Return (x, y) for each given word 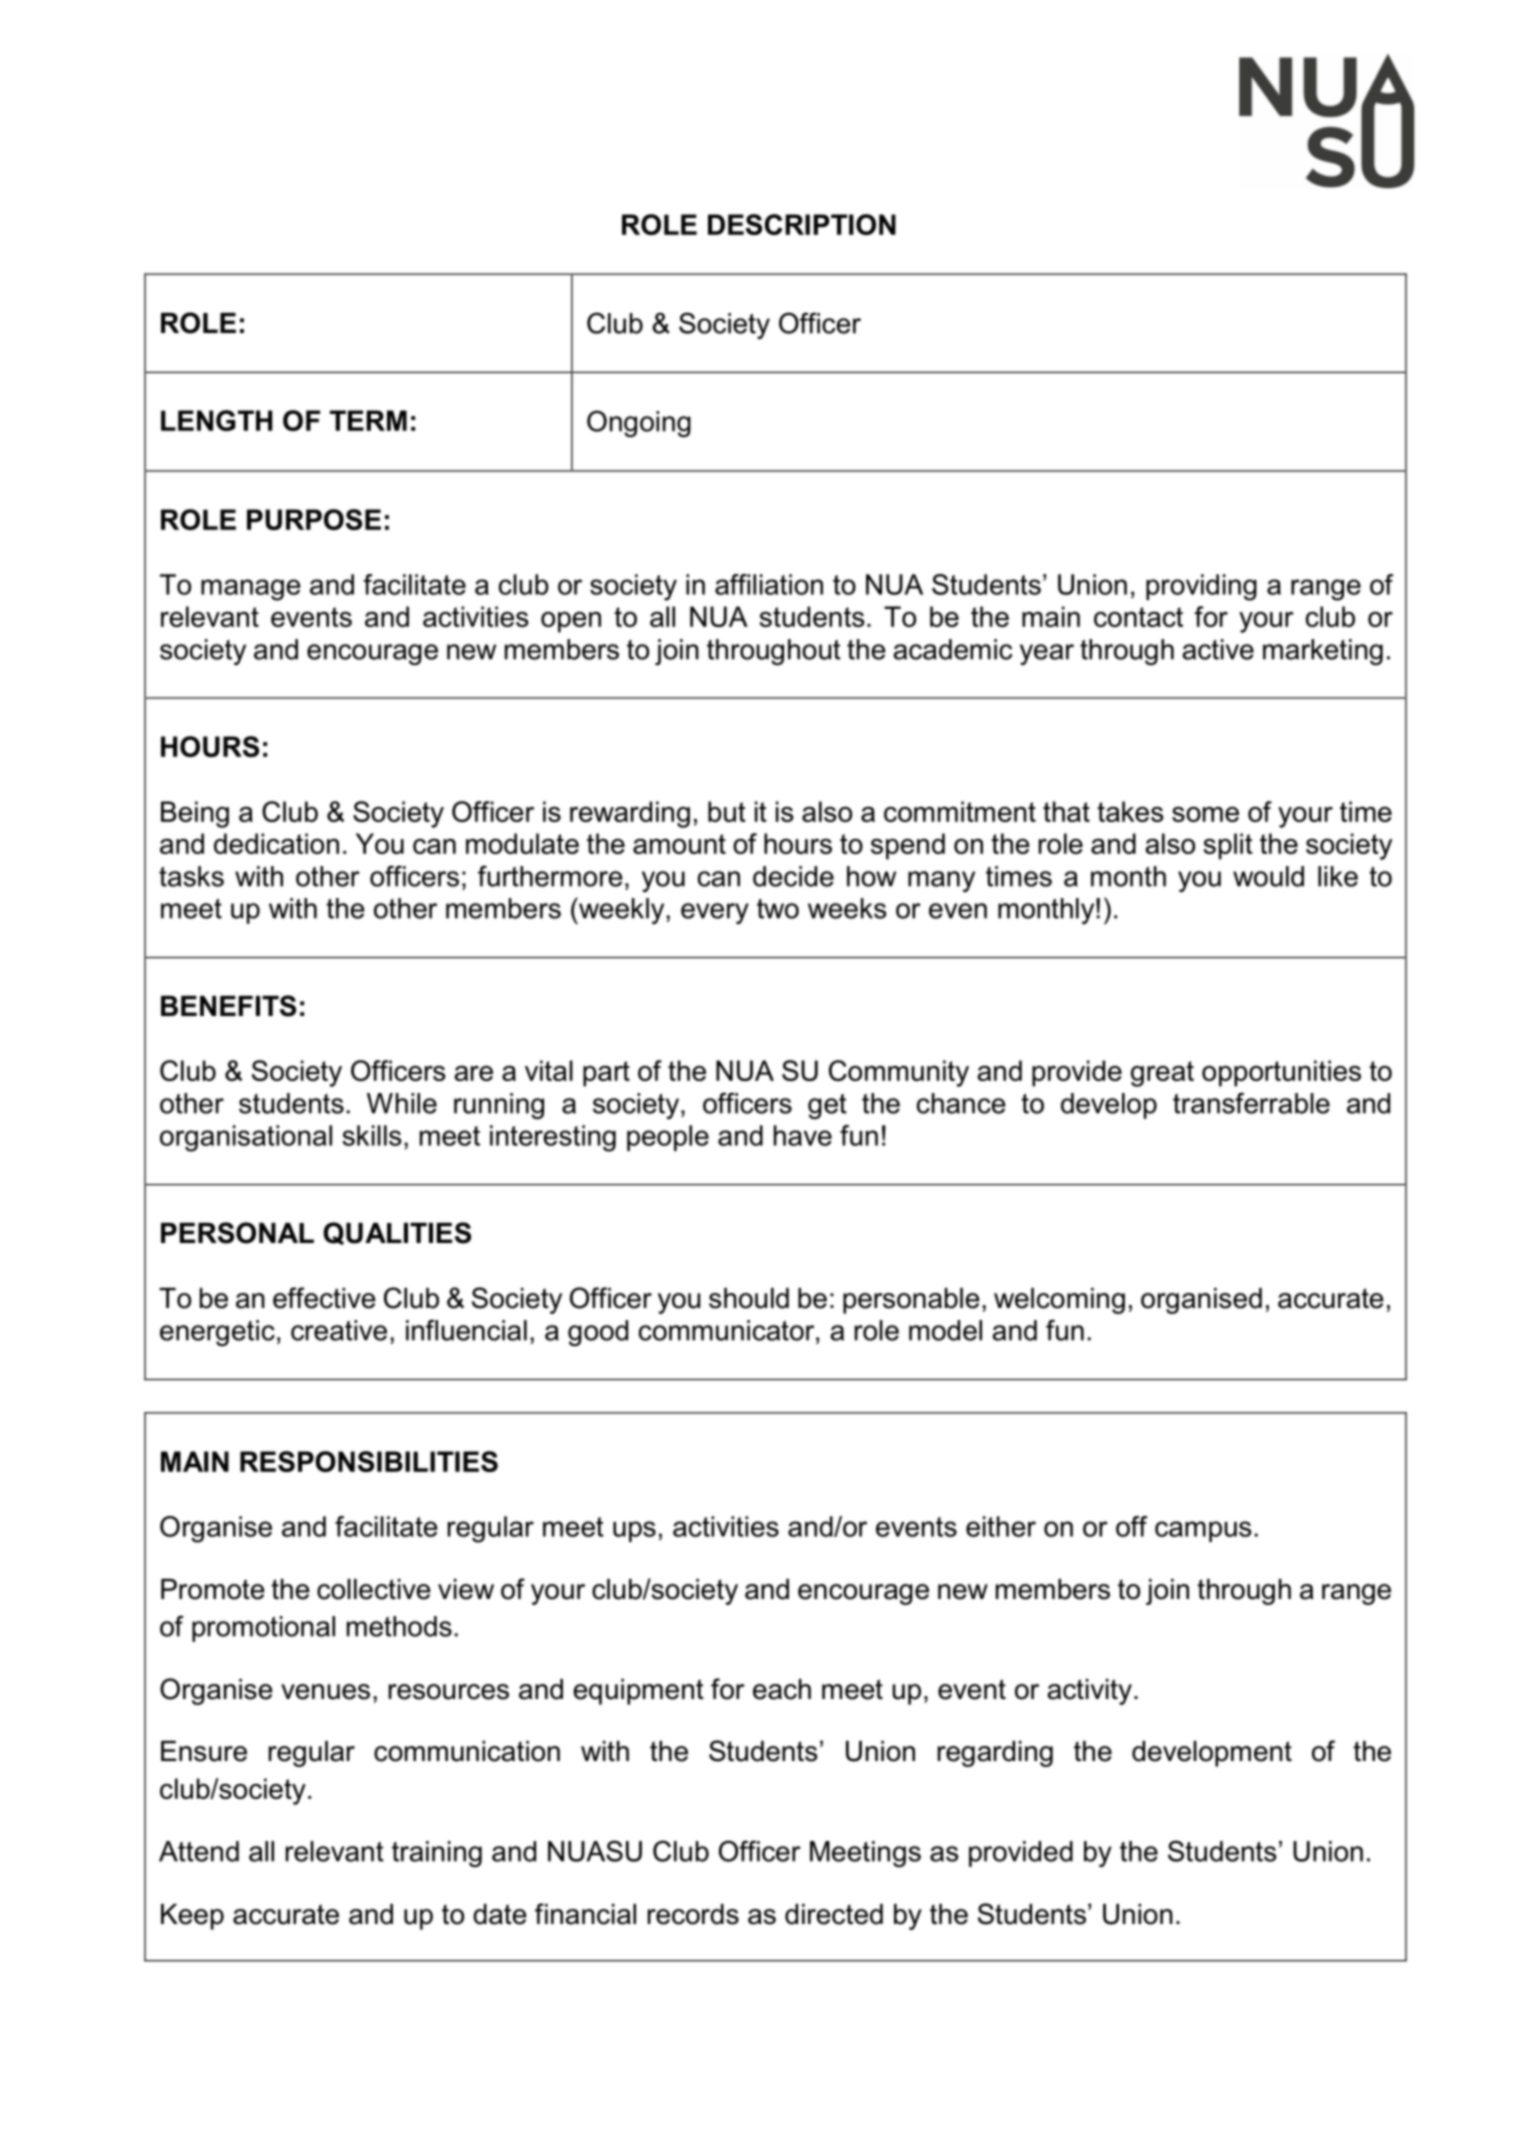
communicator (728, 1330)
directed (834, 1914)
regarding (995, 1754)
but (727, 811)
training (437, 1854)
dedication (276, 843)
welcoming (1059, 1301)
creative (339, 1330)
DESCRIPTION (802, 224)
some (1205, 814)
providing (1201, 587)
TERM (368, 420)
